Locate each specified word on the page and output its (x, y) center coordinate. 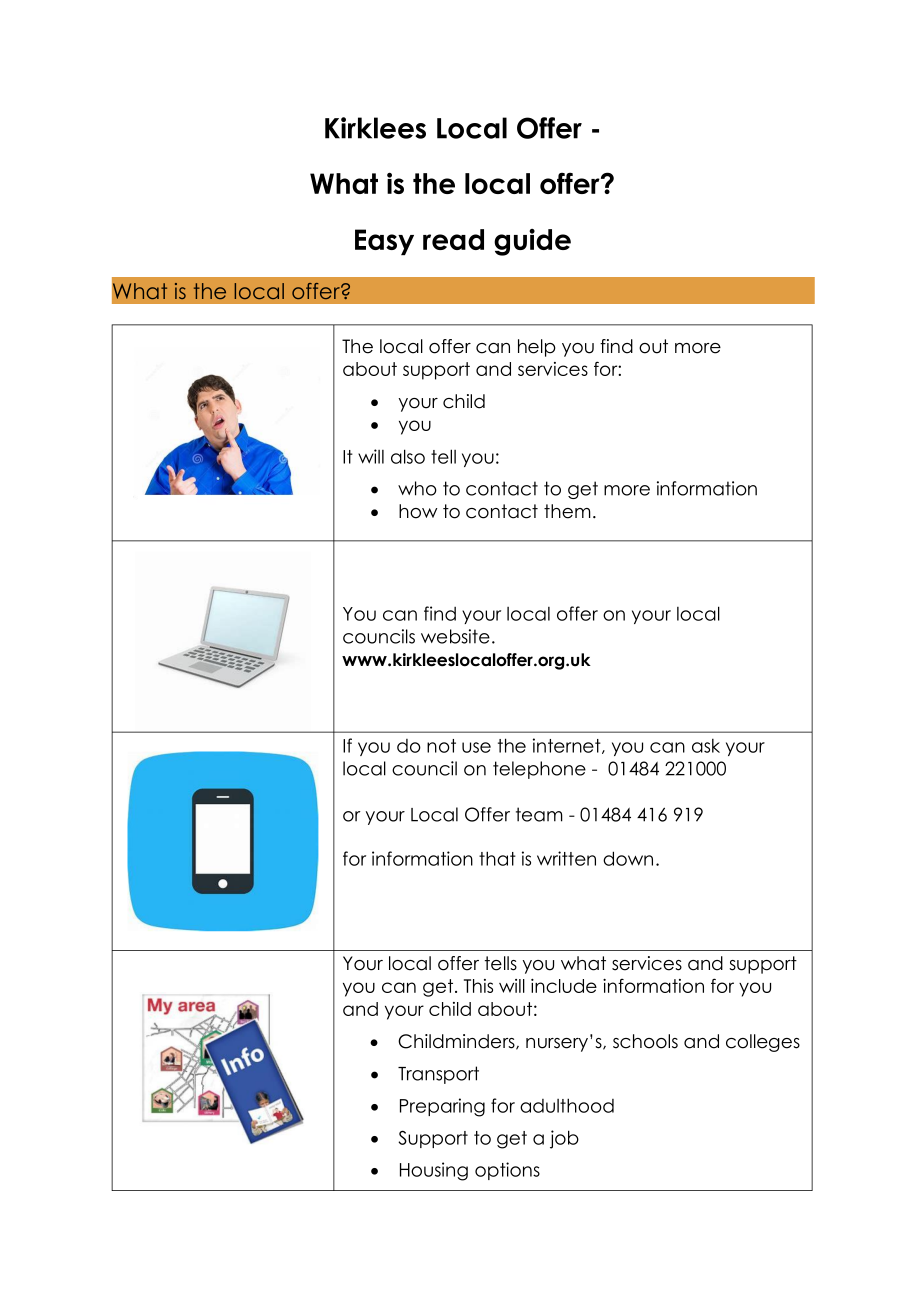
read (453, 239)
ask (706, 745)
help (537, 348)
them (567, 511)
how (418, 511)
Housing (434, 1171)
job (564, 1139)
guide (532, 242)
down (628, 858)
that (497, 858)
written (566, 858)
